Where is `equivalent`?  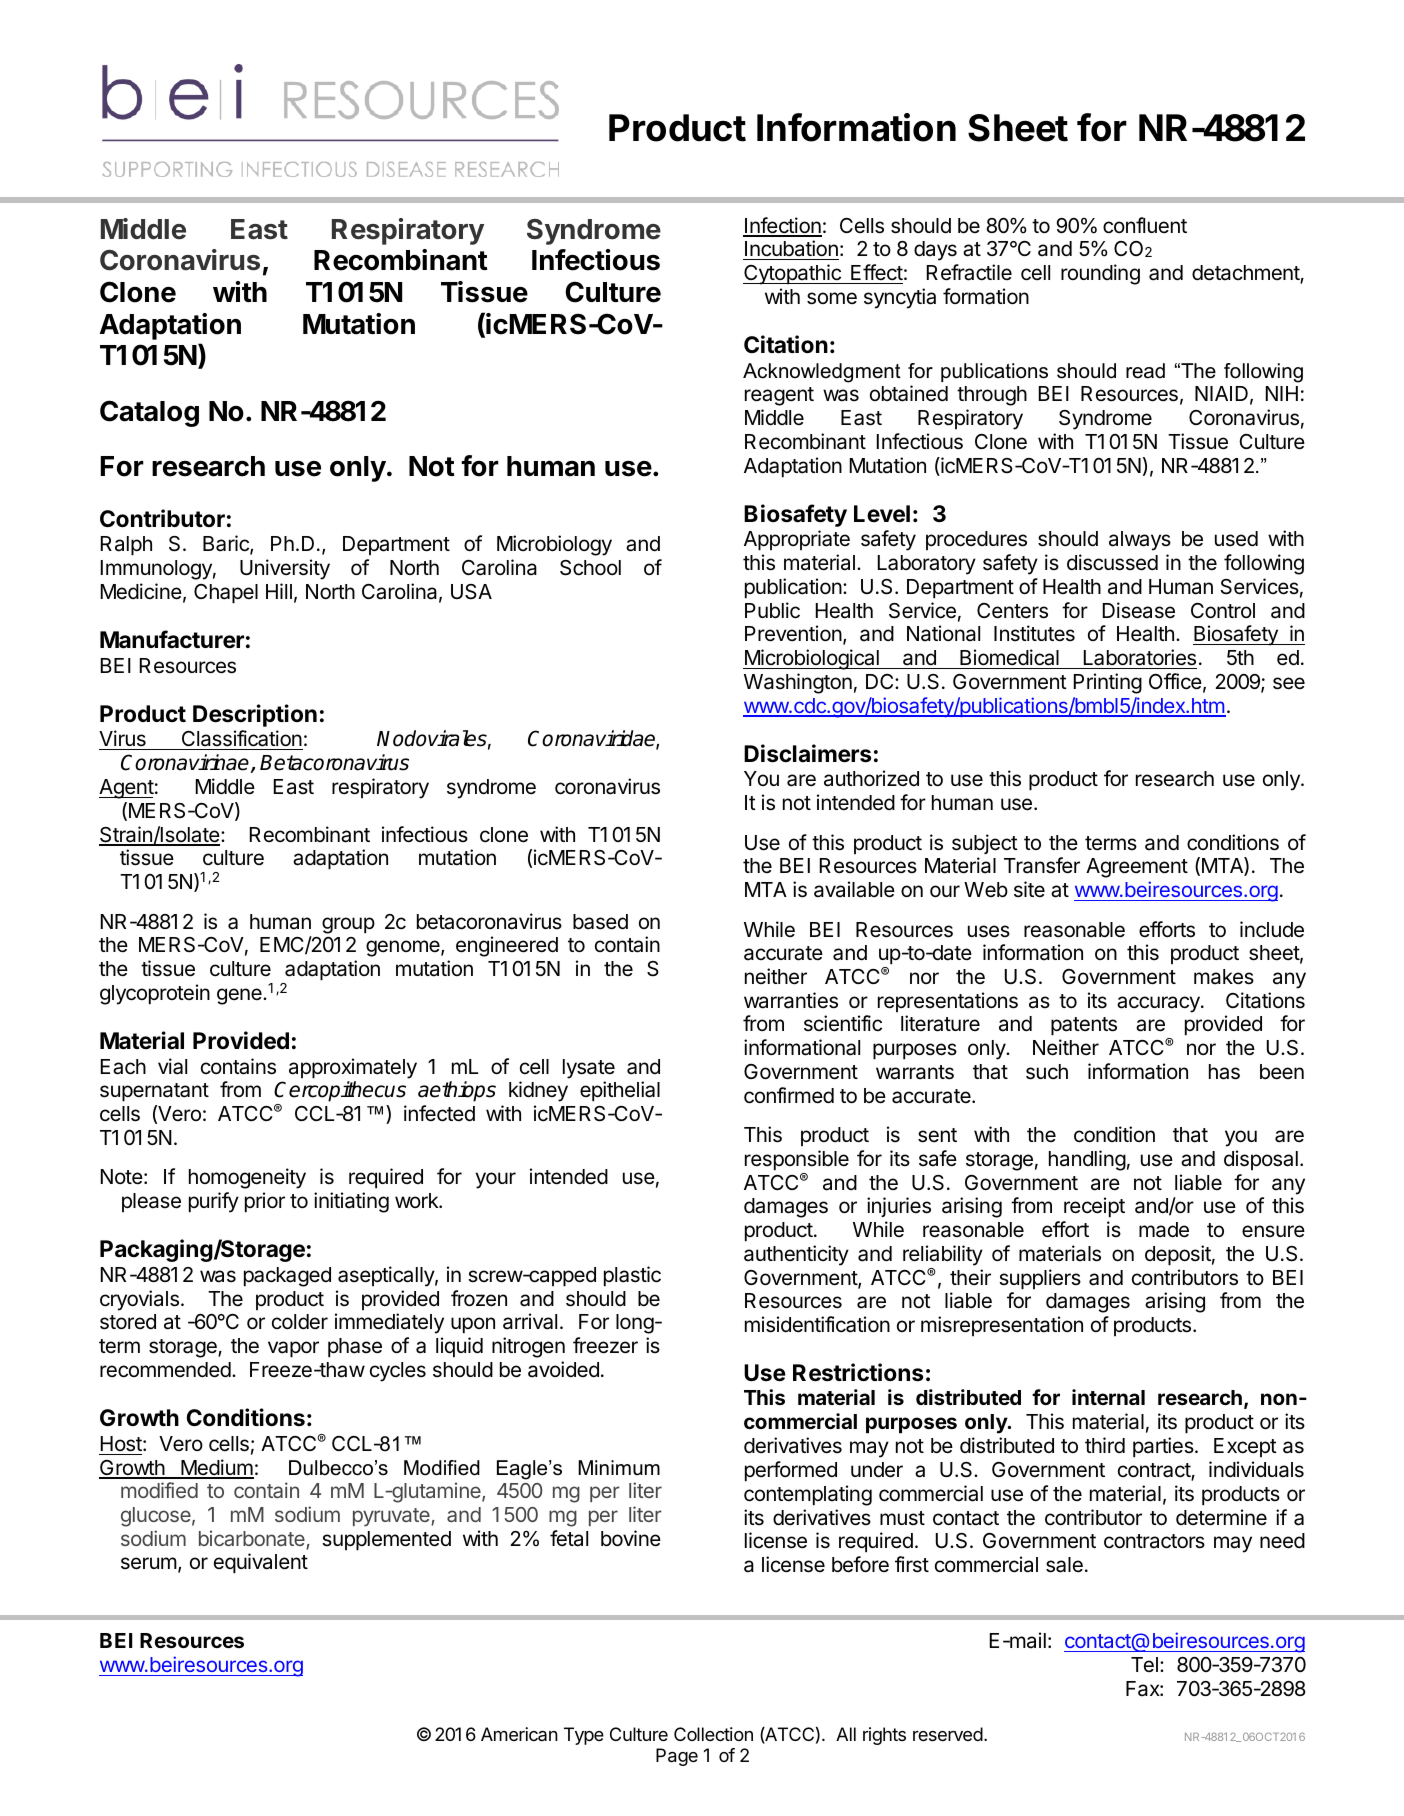
equivalent is located at coordinates (261, 1563).
